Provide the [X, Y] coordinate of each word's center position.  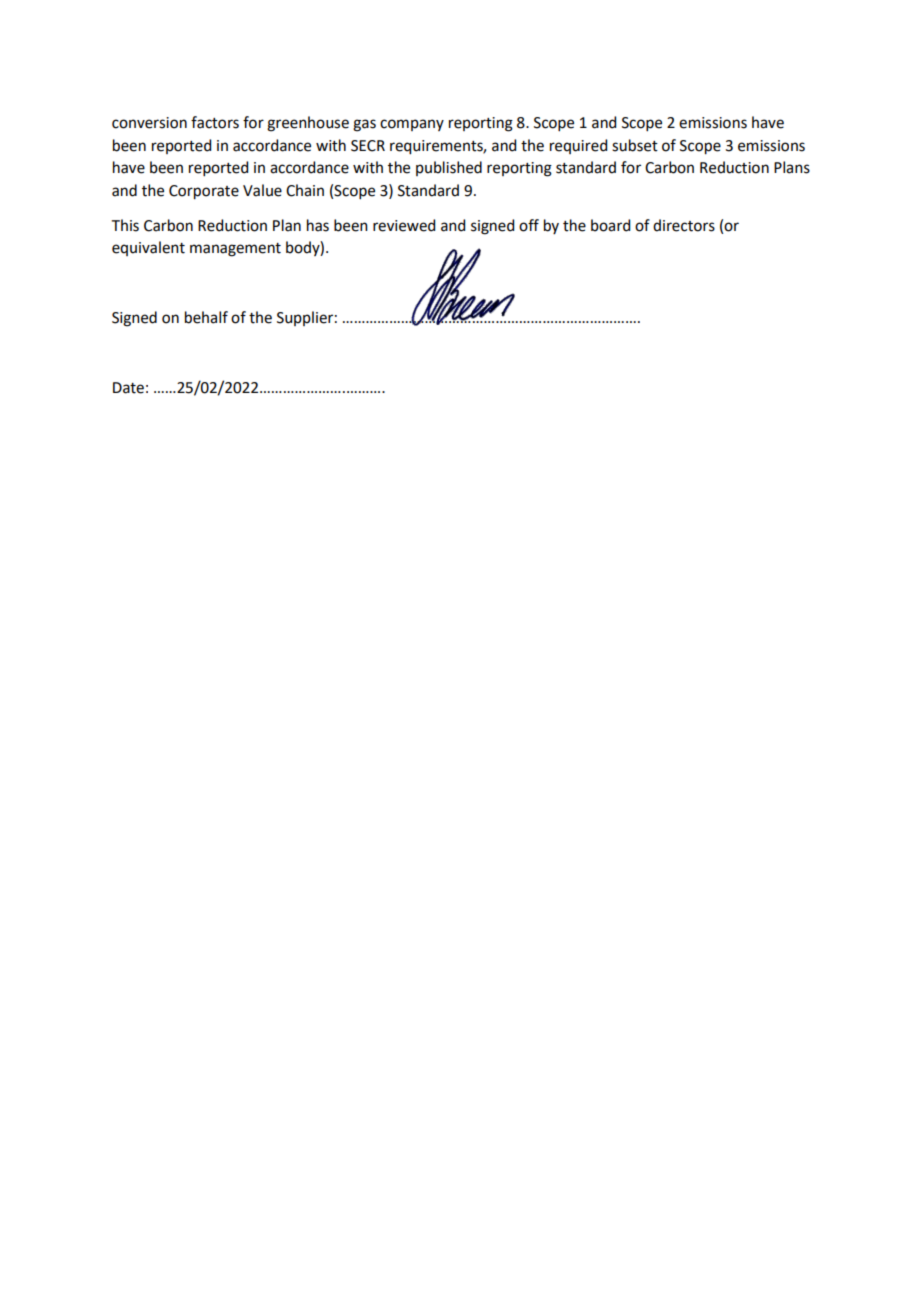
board [610, 225]
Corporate [204, 192]
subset [635, 145]
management [235, 250]
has [318, 225]
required [578, 146]
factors [215, 122]
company [412, 125]
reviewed [404, 225]
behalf [206, 317]
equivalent [148, 248]
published [449, 168]
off [529, 225]
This [125, 225]
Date [128, 388]
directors [684, 225]
